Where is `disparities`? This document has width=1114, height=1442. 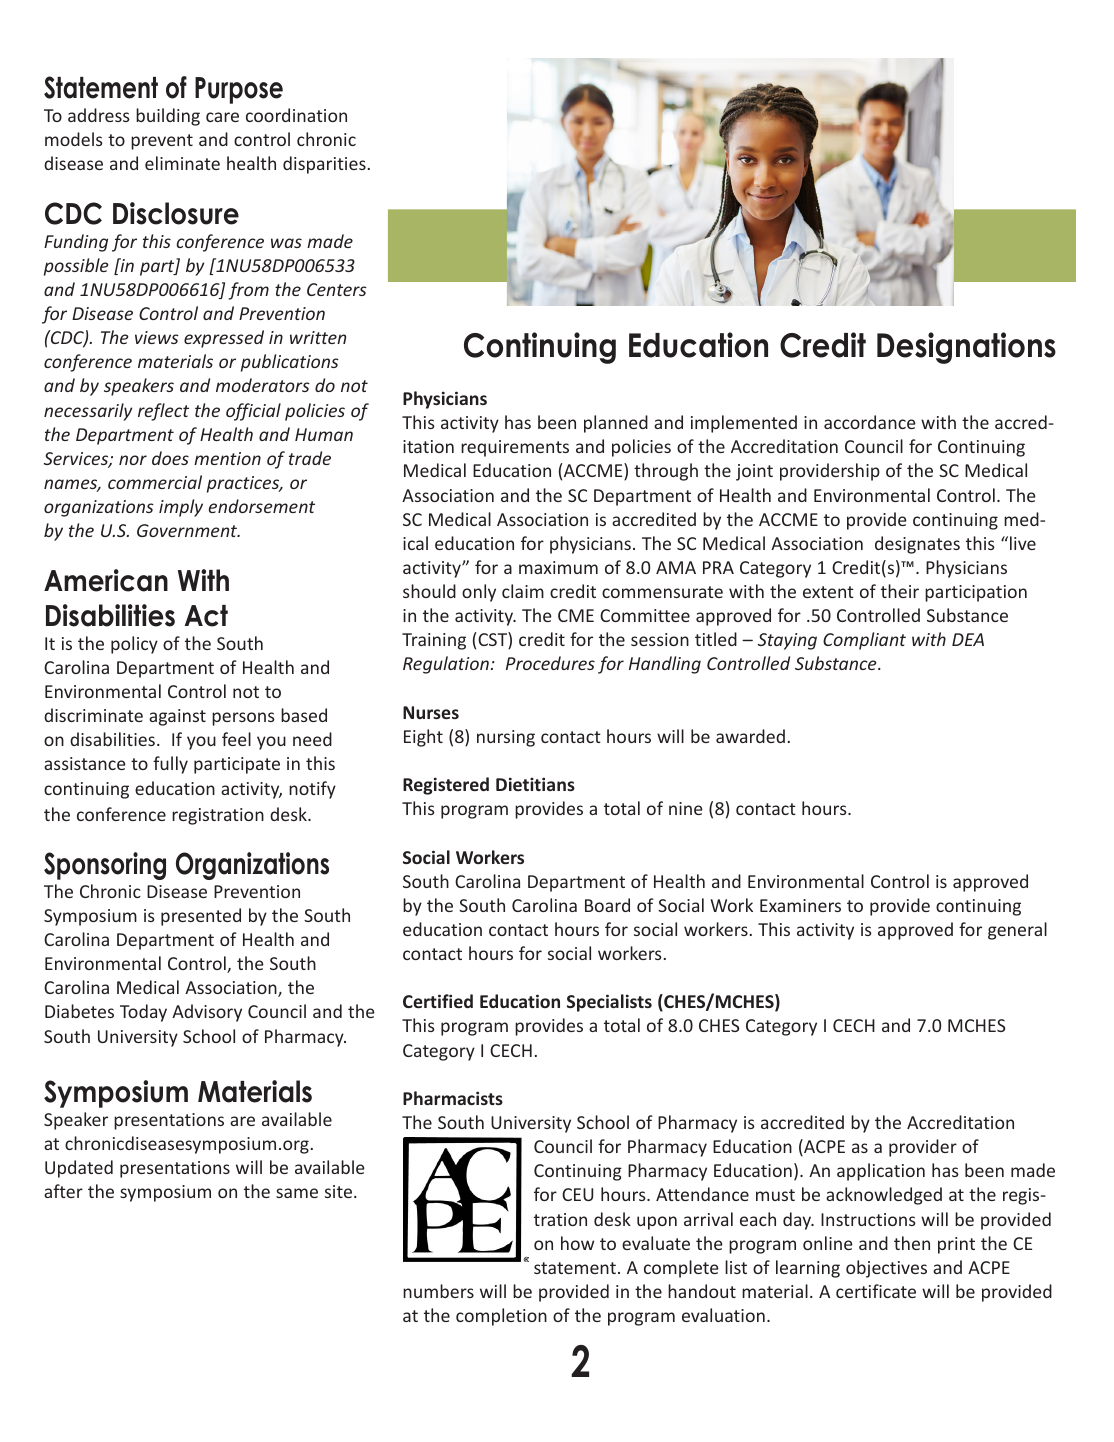 disparities is located at coordinates (324, 165).
